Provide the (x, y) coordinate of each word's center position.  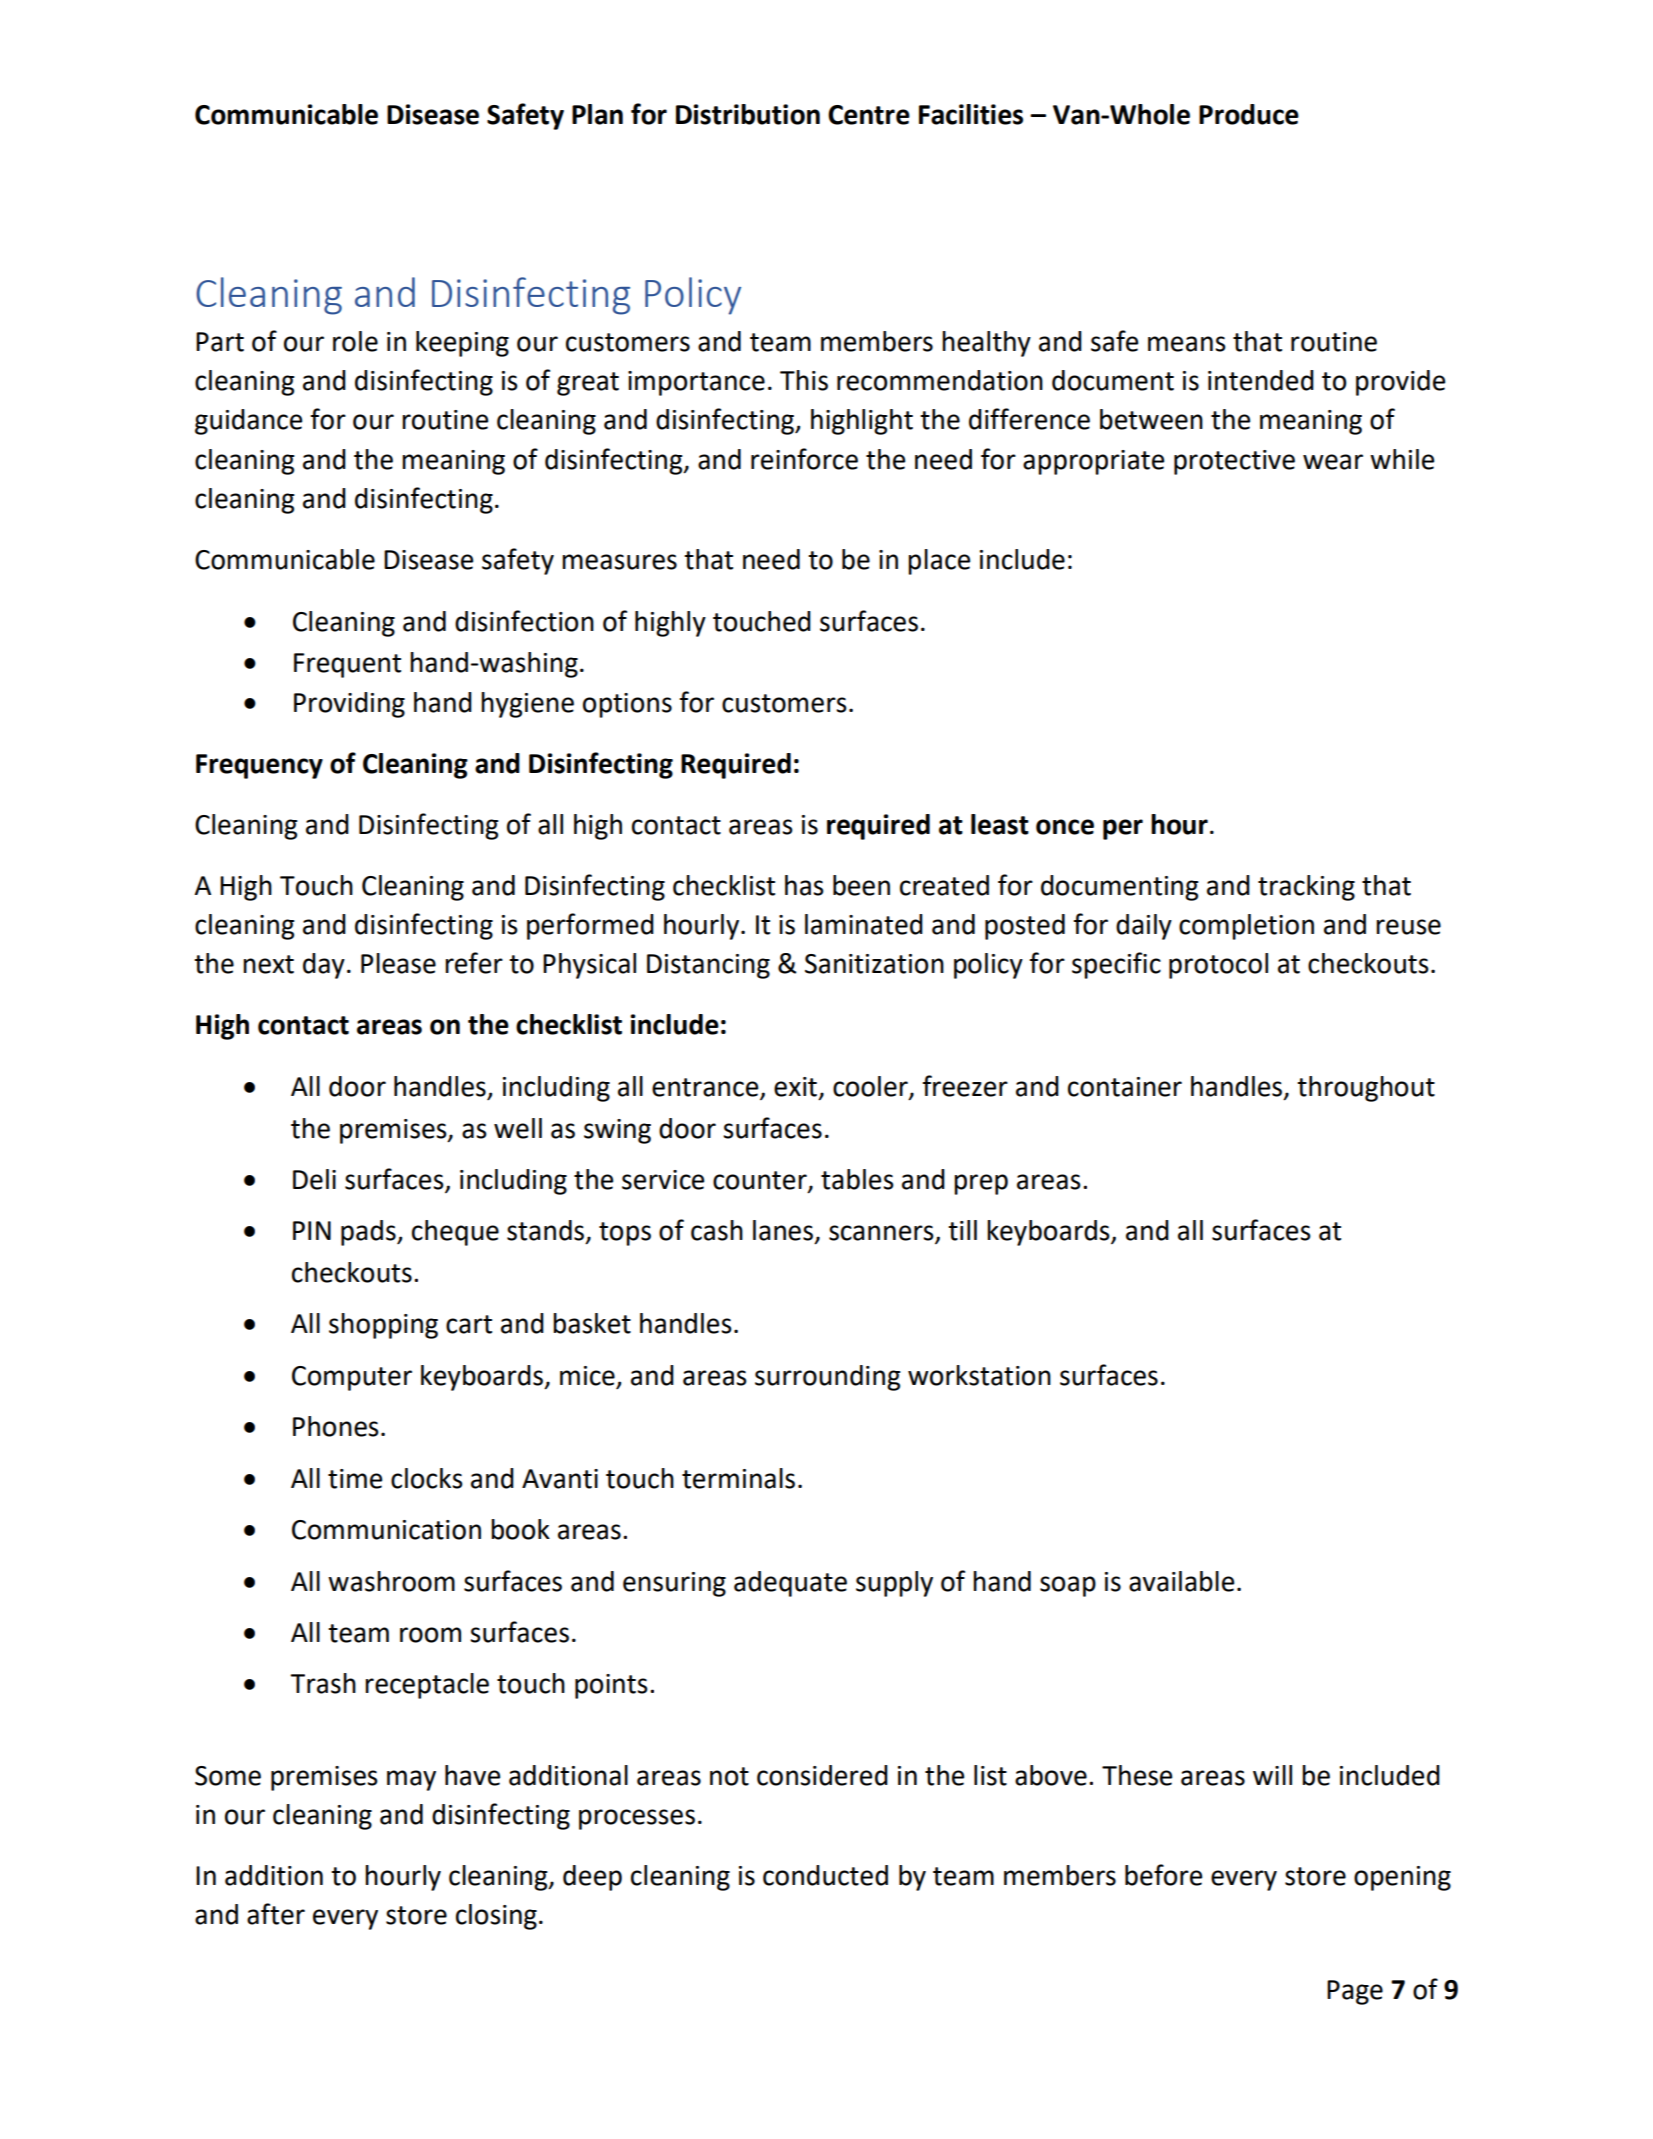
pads (369, 1233)
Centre (869, 115)
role (355, 341)
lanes (783, 1230)
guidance (248, 422)
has (804, 885)
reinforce (804, 459)
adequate (790, 1584)
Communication (386, 1530)
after (276, 1914)
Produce (1249, 114)
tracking (1306, 888)
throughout (1366, 1089)
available (1181, 1581)
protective (1234, 462)
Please (398, 963)
